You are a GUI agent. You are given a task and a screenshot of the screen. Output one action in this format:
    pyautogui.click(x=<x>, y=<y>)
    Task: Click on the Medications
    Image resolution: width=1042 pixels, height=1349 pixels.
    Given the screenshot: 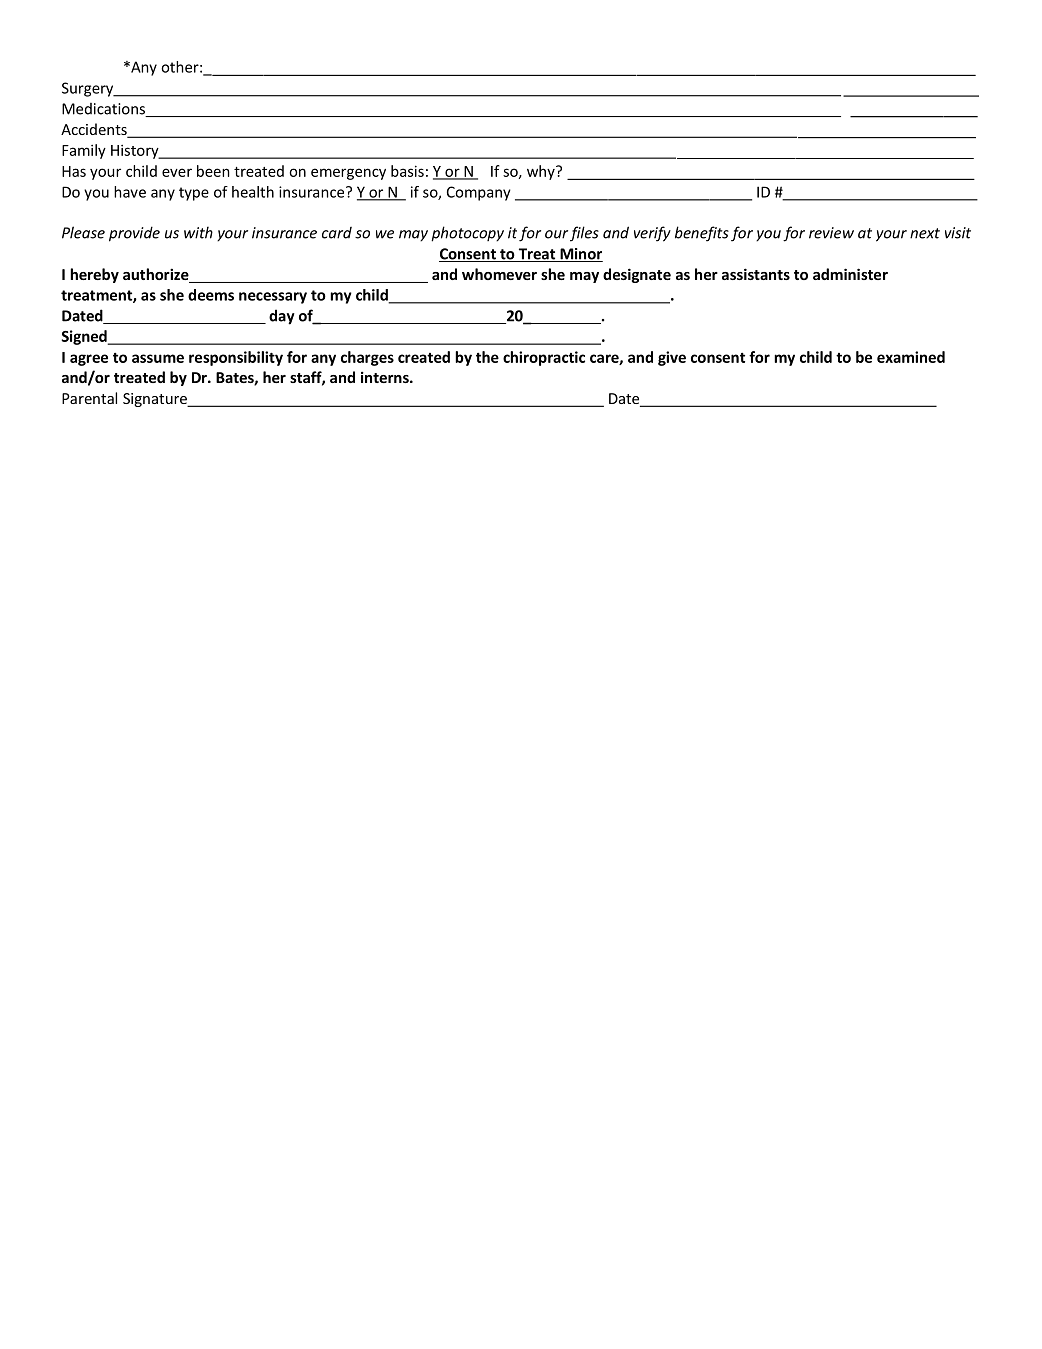 What is the action you would take?
    pyautogui.click(x=104, y=110)
